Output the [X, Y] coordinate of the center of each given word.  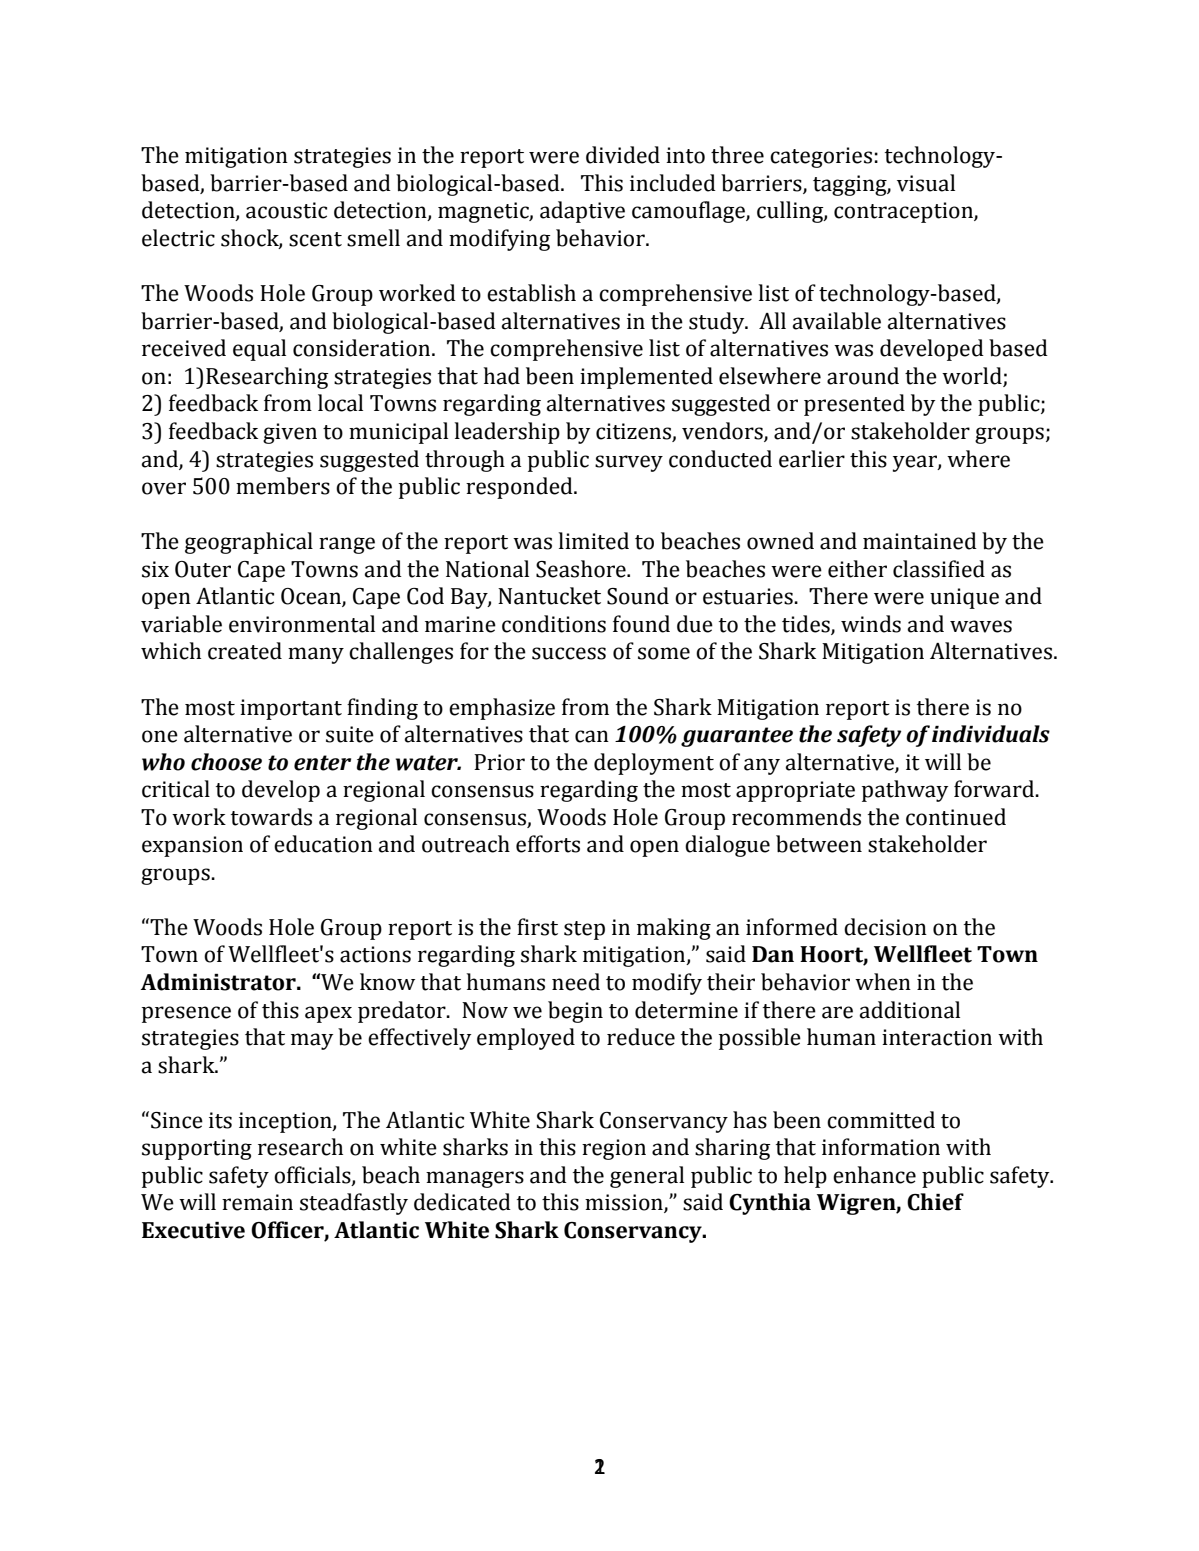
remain [257, 1202]
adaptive [582, 212]
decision [885, 927]
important [291, 709]
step [584, 930]
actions [375, 954]
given [290, 433]
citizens [633, 431]
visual [926, 183]
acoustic [286, 210]
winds [871, 624]
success [569, 653]
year [916, 463]
